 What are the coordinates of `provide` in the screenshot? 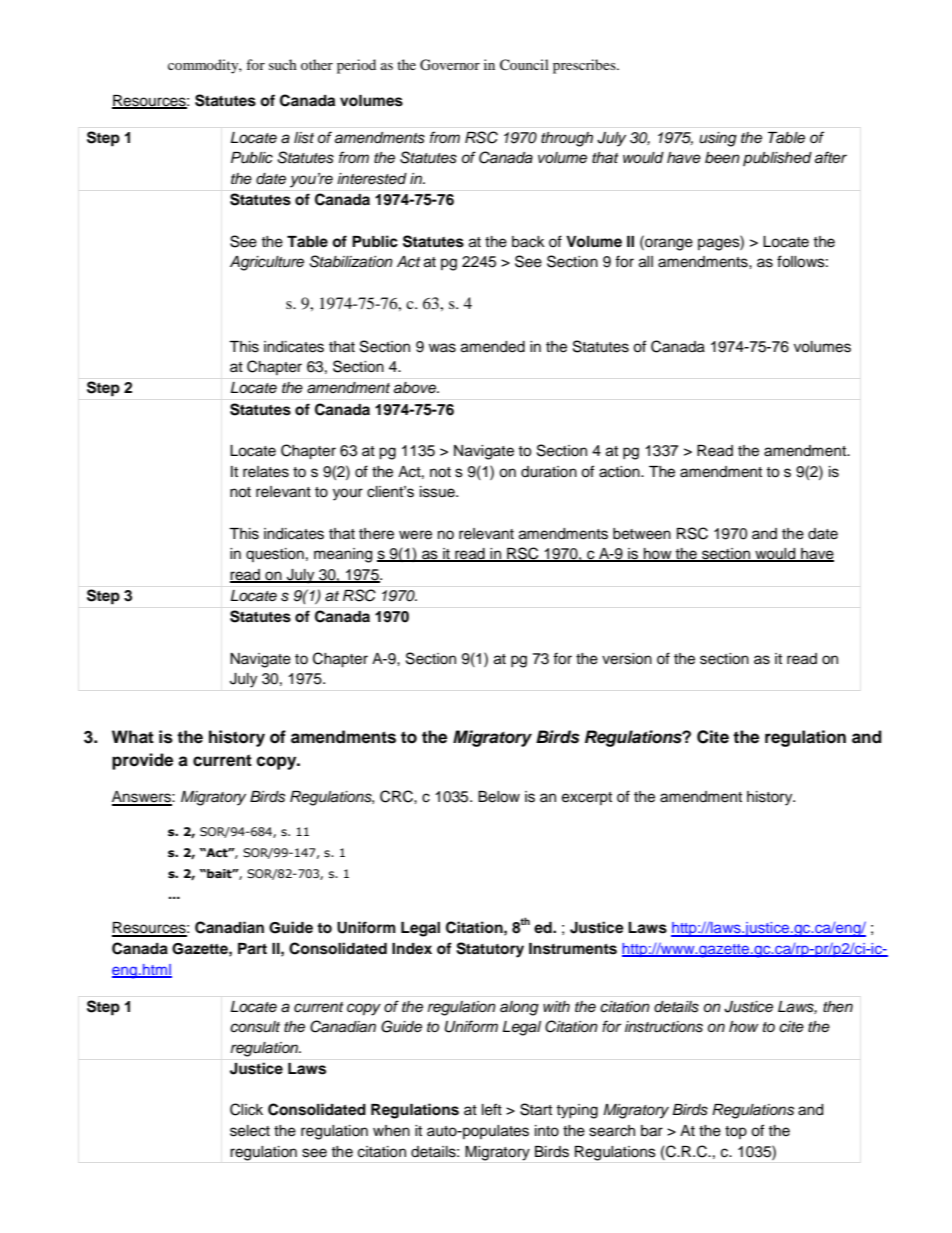 It's located at (142, 761).
